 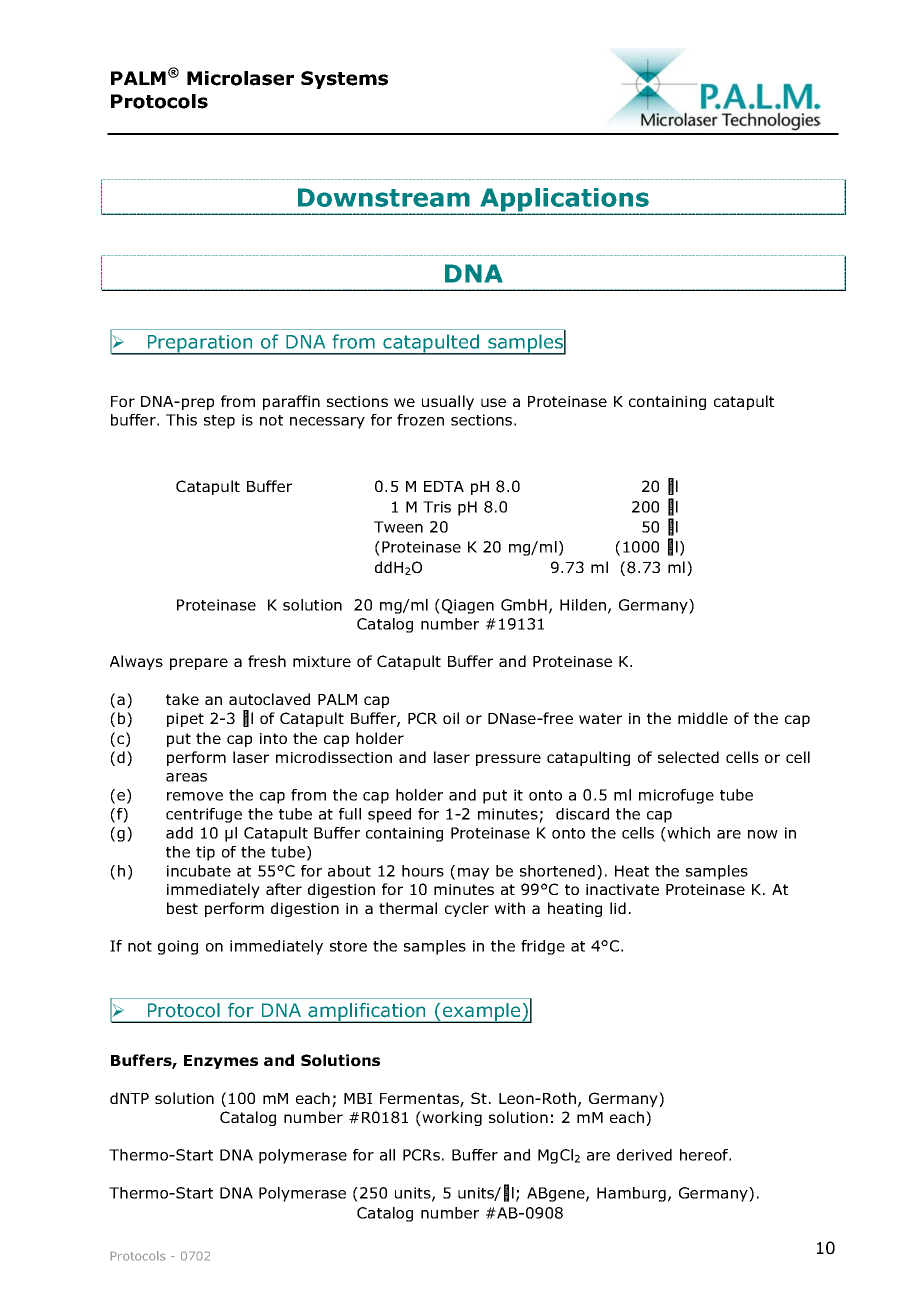 I want to click on Downstream, so click(x=384, y=197).
